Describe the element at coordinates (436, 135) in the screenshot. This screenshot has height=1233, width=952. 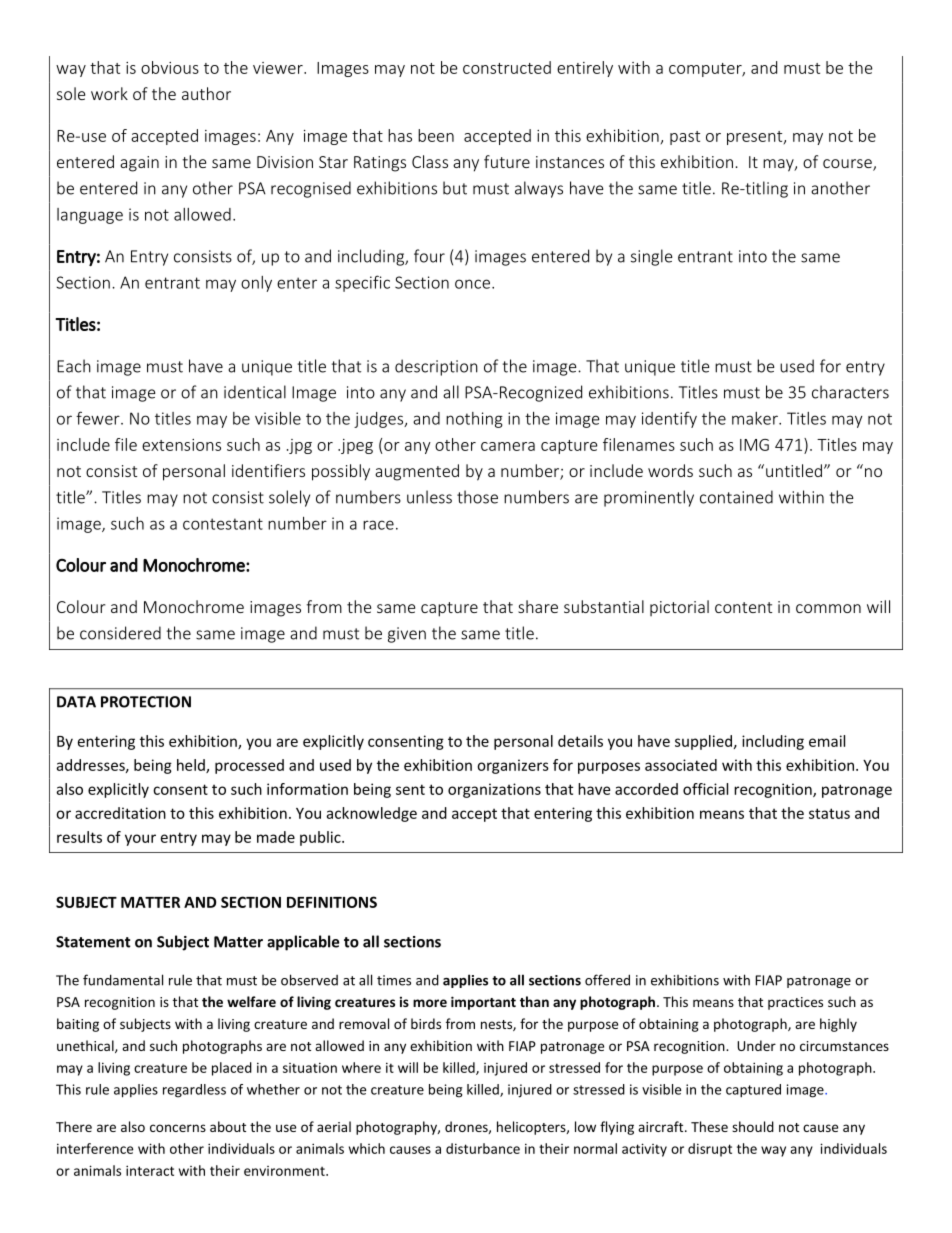
I see `been` at that location.
